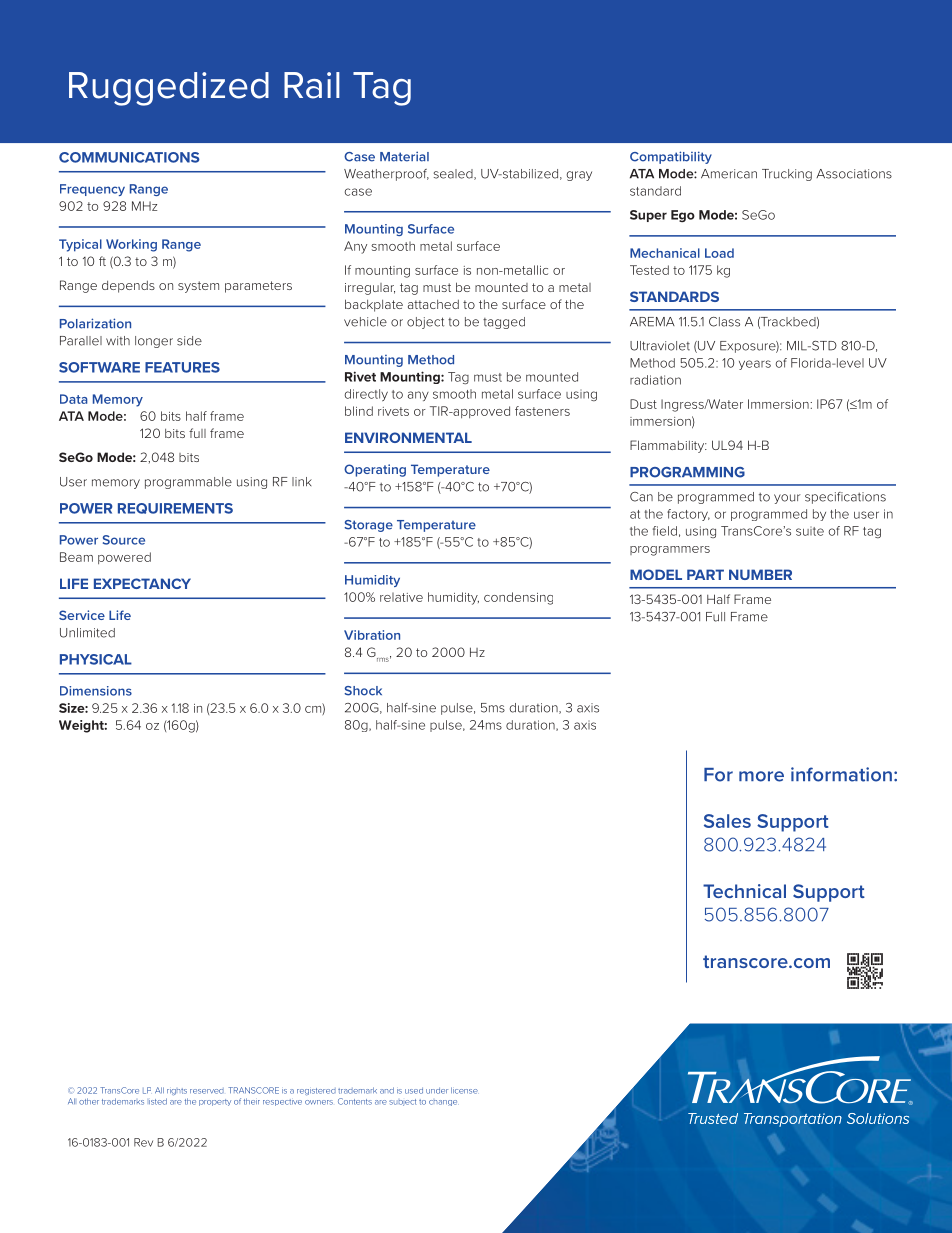  I want to click on license, so click(464, 1090).
